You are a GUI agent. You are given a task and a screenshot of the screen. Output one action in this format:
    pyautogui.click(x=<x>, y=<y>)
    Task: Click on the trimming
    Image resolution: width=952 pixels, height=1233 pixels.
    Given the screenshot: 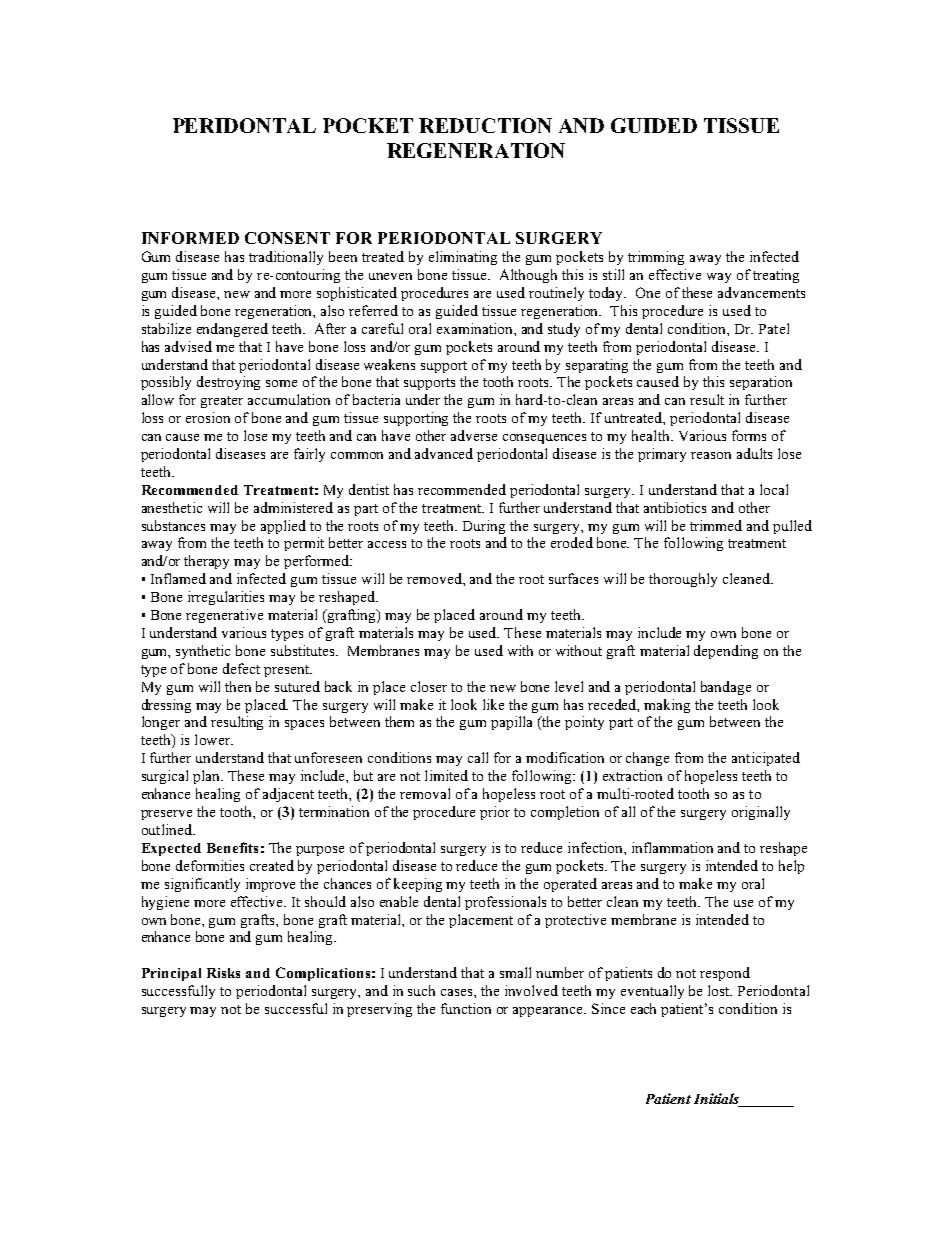 What is the action you would take?
    pyautogui.click(x=656, y=258)
